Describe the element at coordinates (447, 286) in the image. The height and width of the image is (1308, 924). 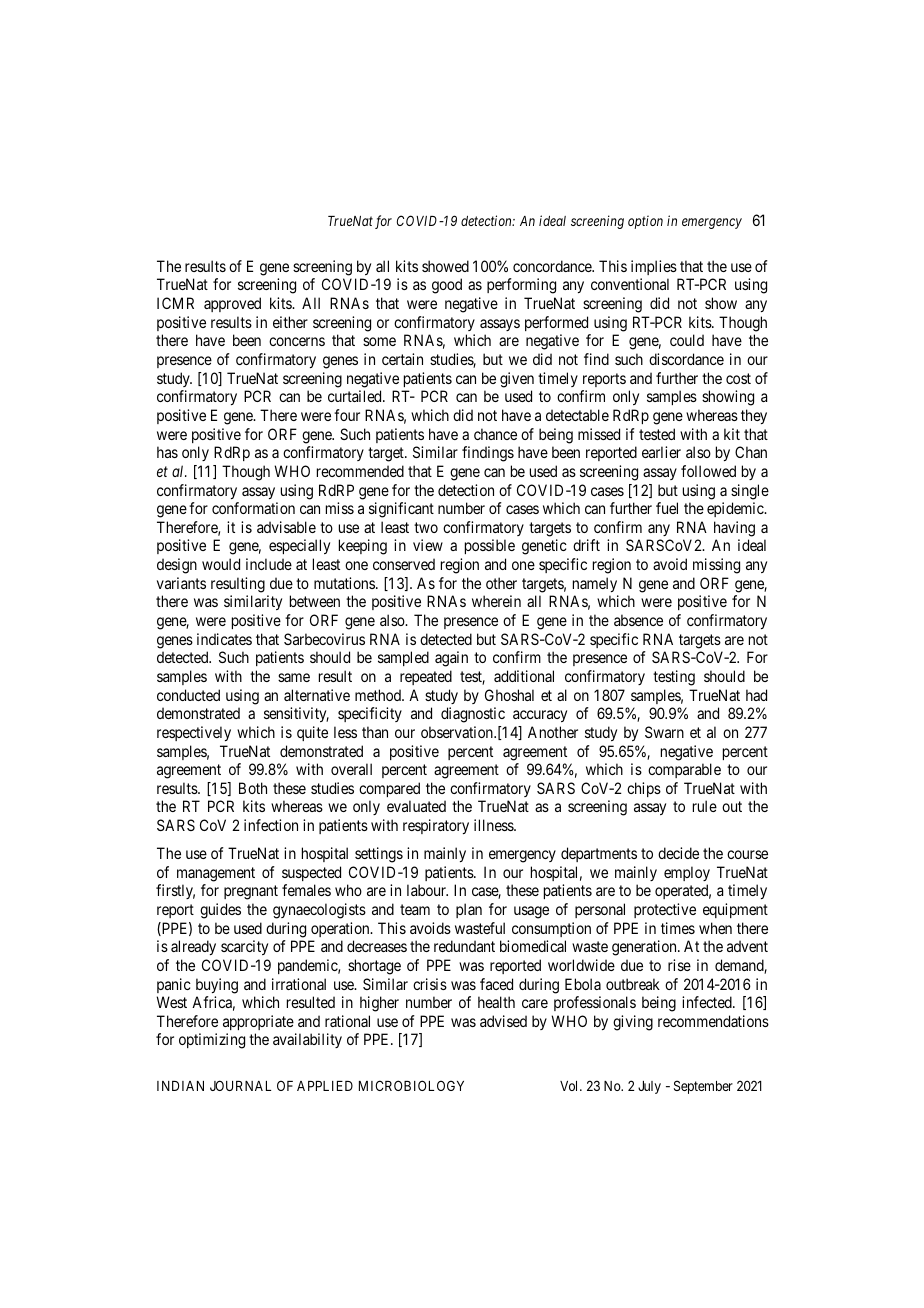
I see `good` at that location.
